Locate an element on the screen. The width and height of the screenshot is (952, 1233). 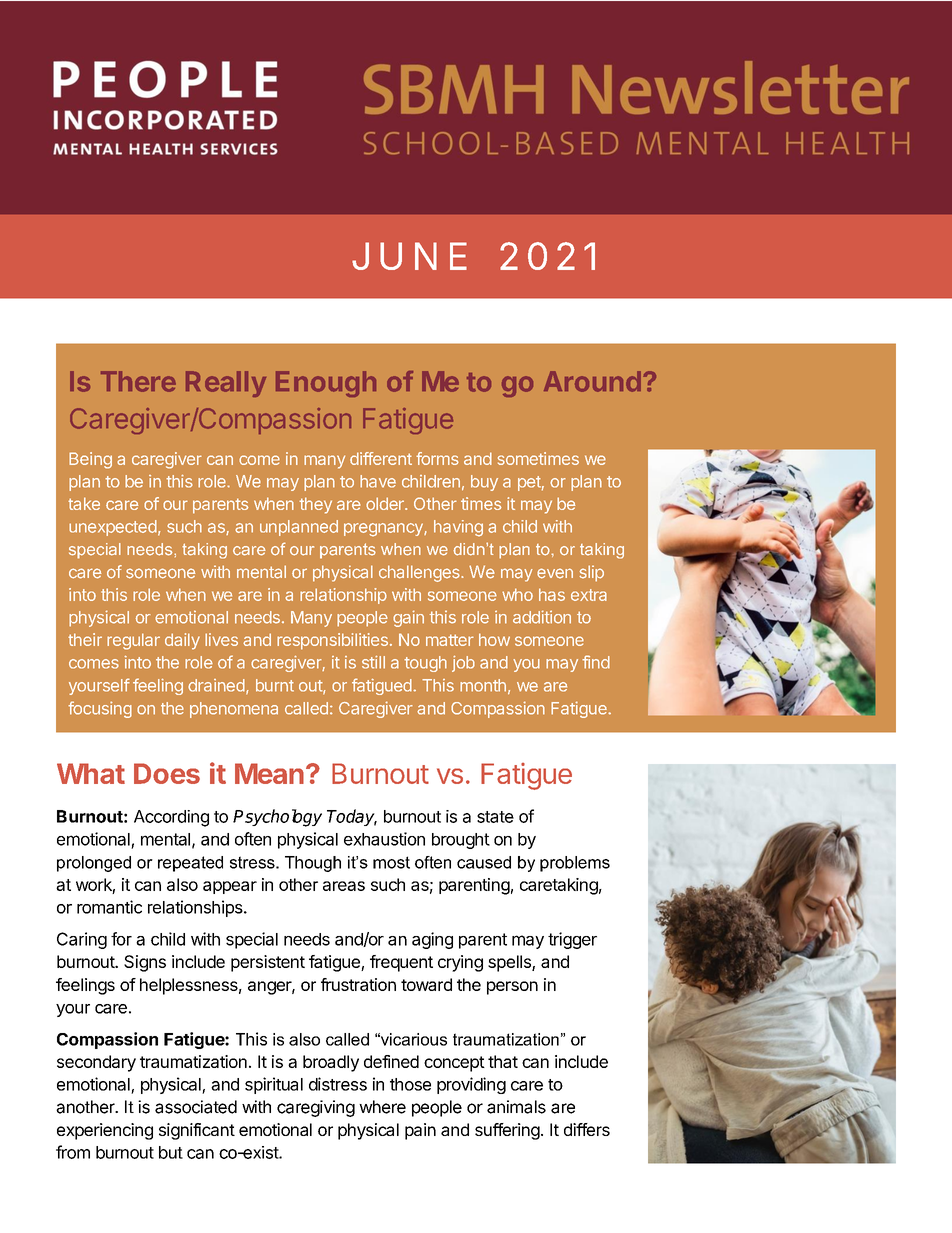
still is located at coordinates (373, 662).
